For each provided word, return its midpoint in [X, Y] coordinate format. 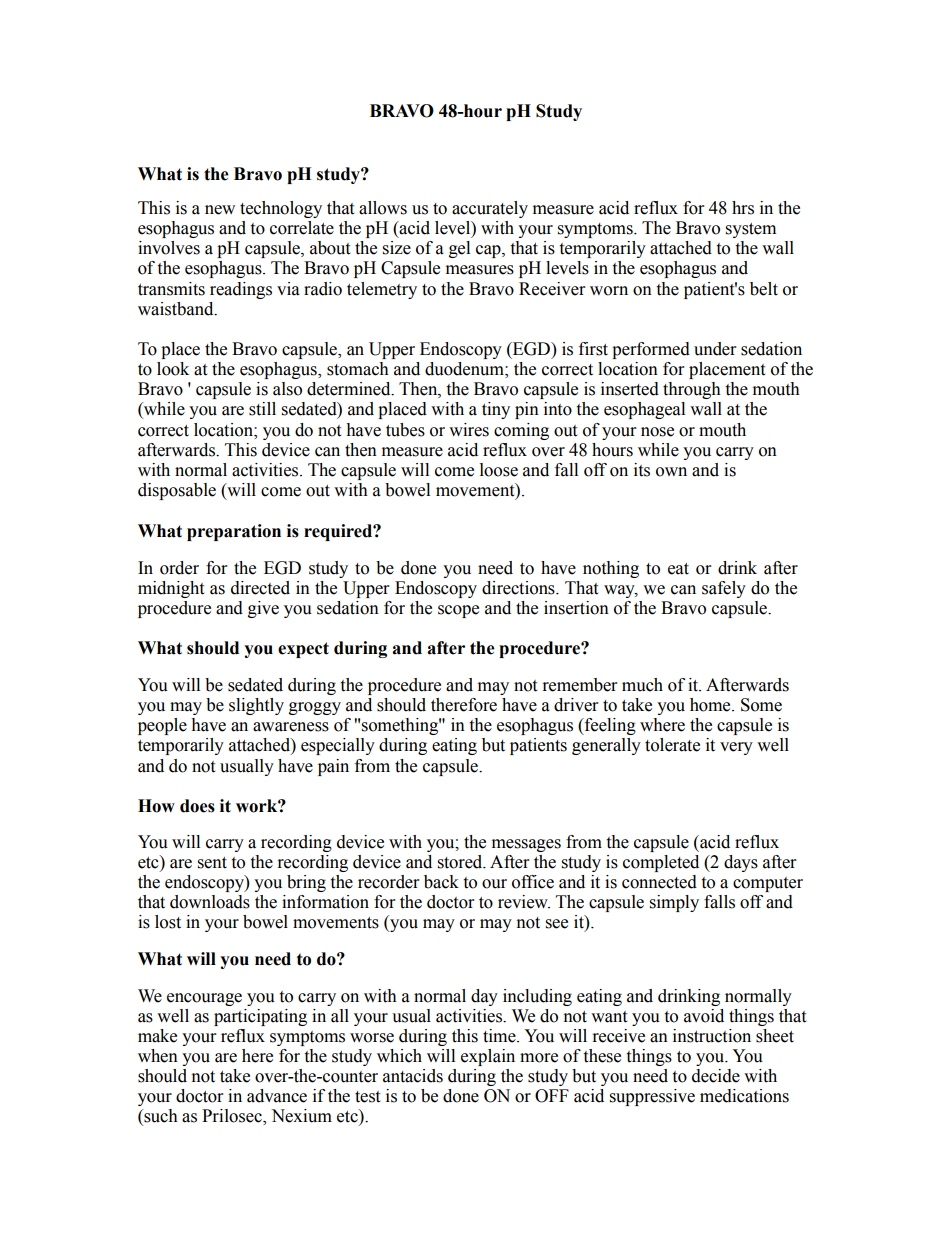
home [711, 705]
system [751, 230]
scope [458, 611]
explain [488, 1057]
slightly [256, 706]
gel [459, 249]
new [220, 210]
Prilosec [233, 1117]
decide [716, 1076]
